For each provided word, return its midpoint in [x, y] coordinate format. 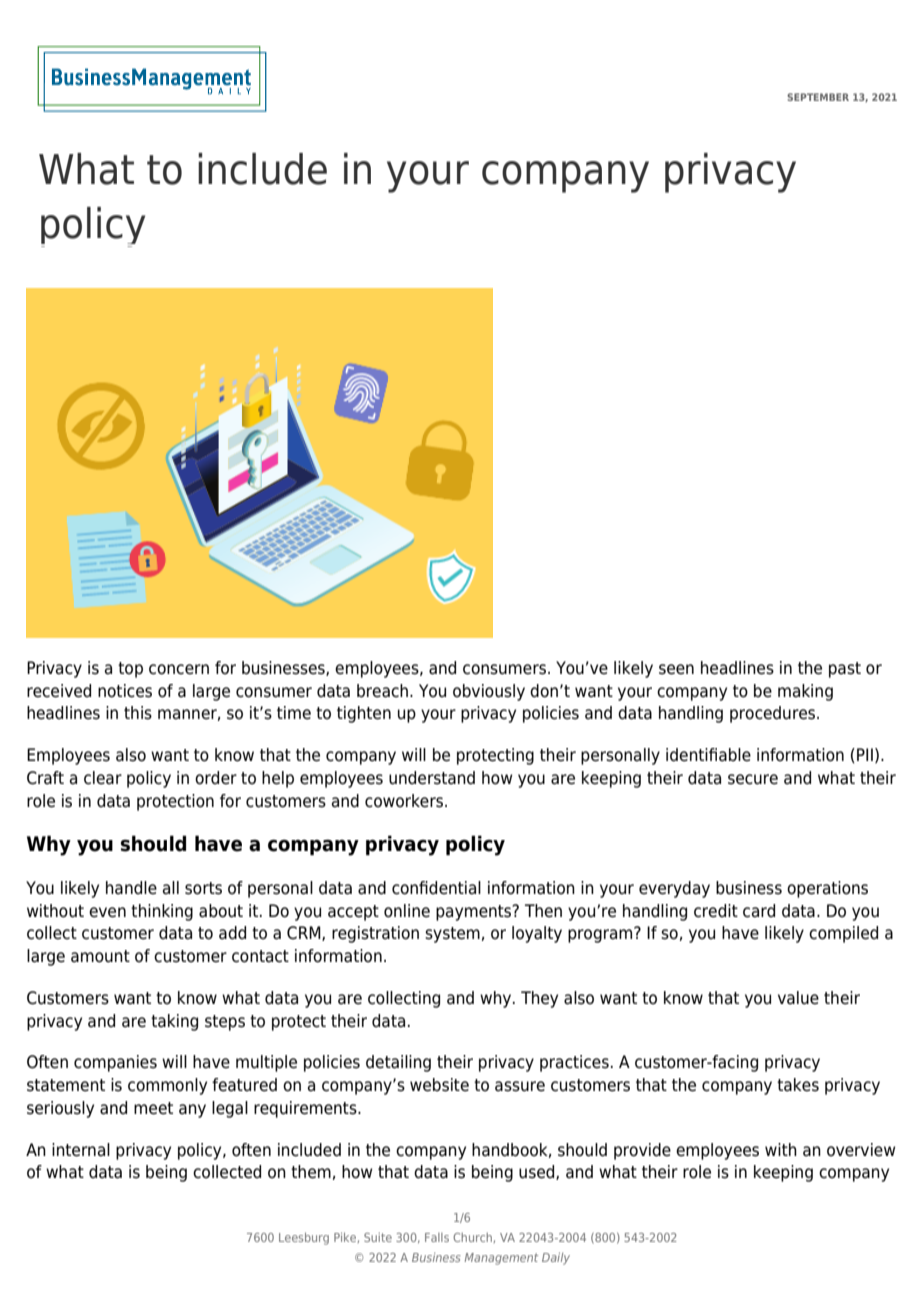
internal [81, 1150]
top [130, 670]
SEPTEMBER [818, 97]
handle [131, 888]
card [759, 911]
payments [475, 913]
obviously [489, 692]
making [805, 692]
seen [676, 669]
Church [472, 1237]
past [845, 670]
